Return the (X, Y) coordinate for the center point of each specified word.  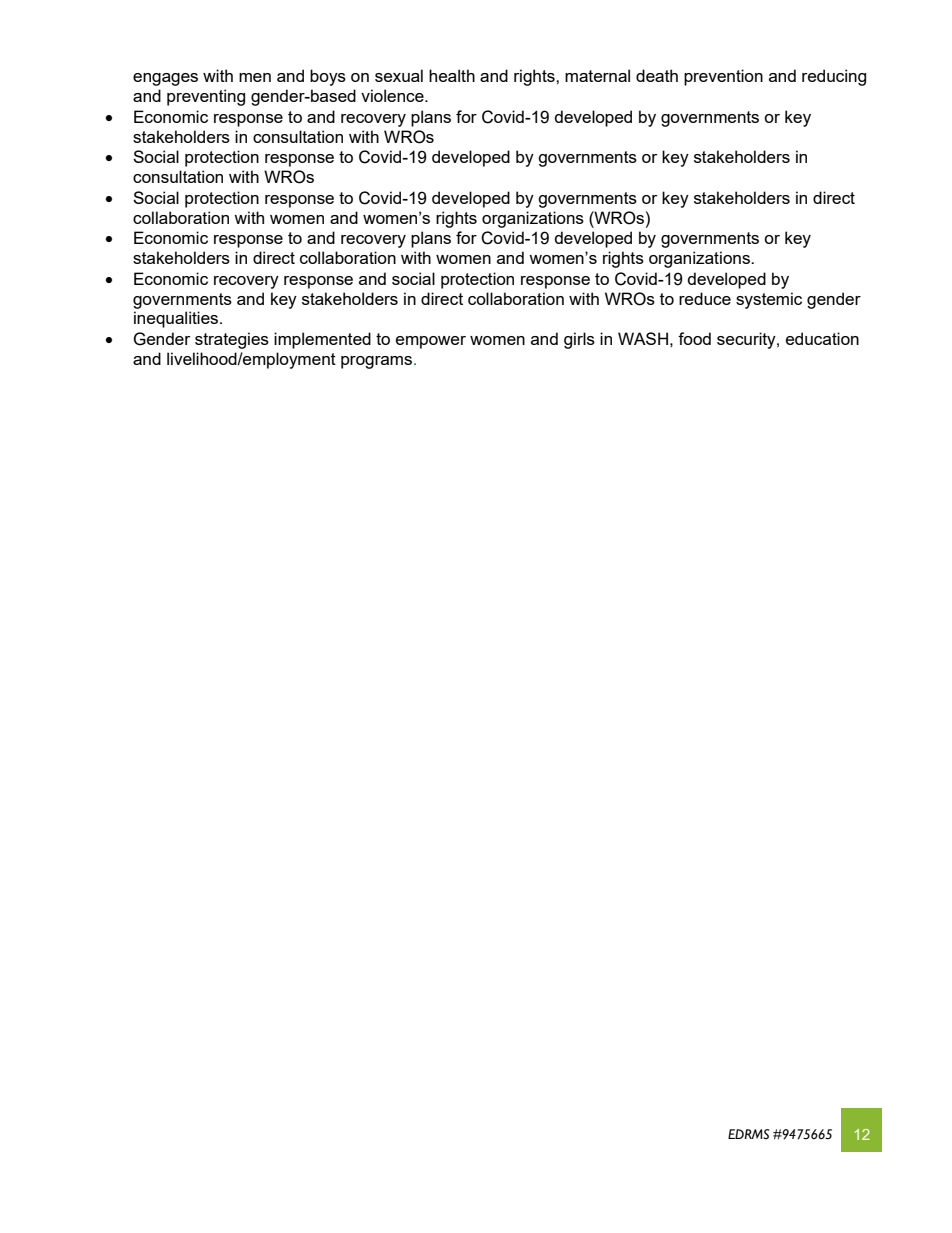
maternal (597, 75)
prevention (723, 77)
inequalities (177, 319)
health (452, 75)
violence (393, 95)
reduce (705, 298)
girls (579, 340)
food (694, 338)
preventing (206, 97)
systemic (769, 300)
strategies (232, 340)
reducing (834, 77)
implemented (322, 340)
